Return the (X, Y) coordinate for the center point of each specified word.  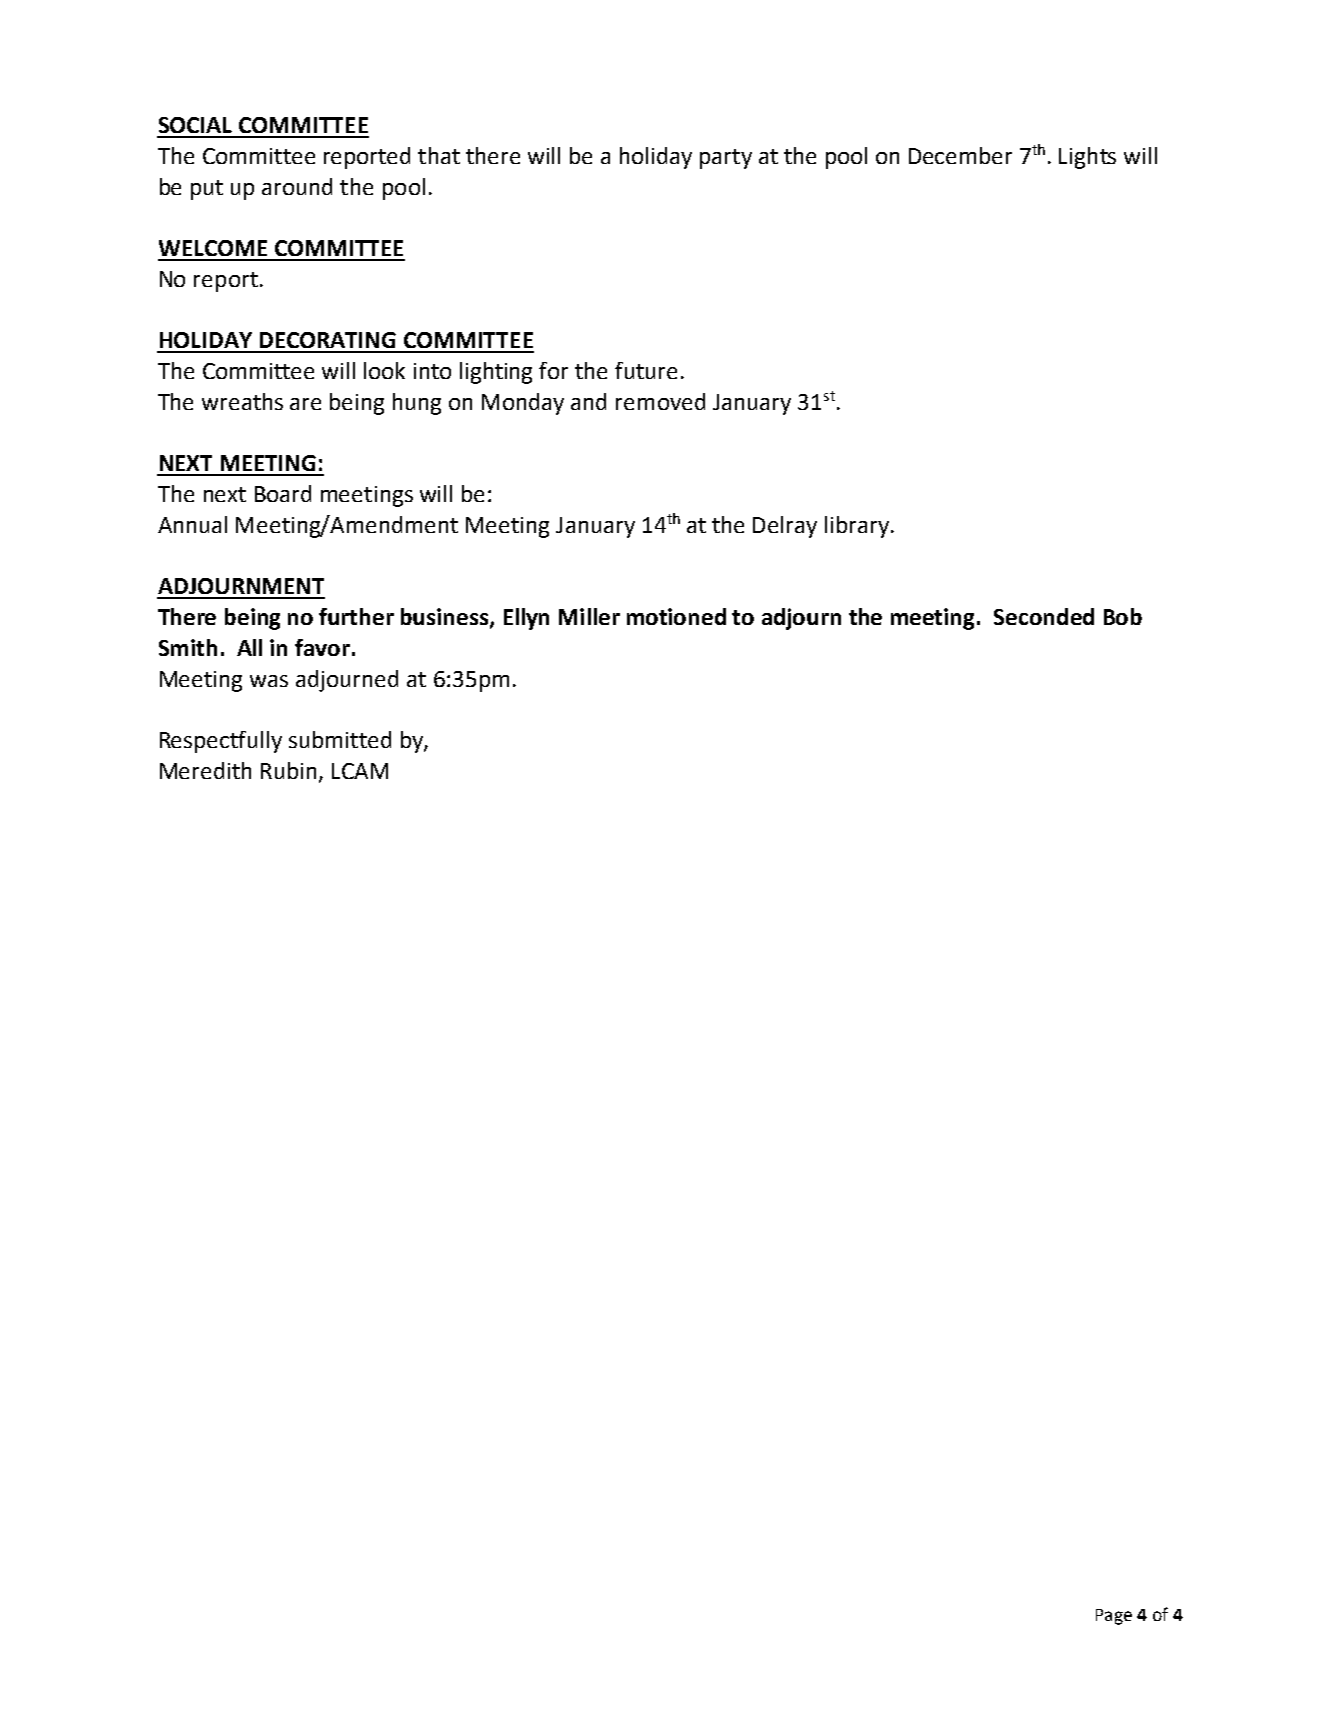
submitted (340, 739)
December (960, 155)
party (726, 159)
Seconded (1044, 616)
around (297, 186)
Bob (1123, 616)
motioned (676, 616)
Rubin (288, 770)
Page (1114, 1617)
